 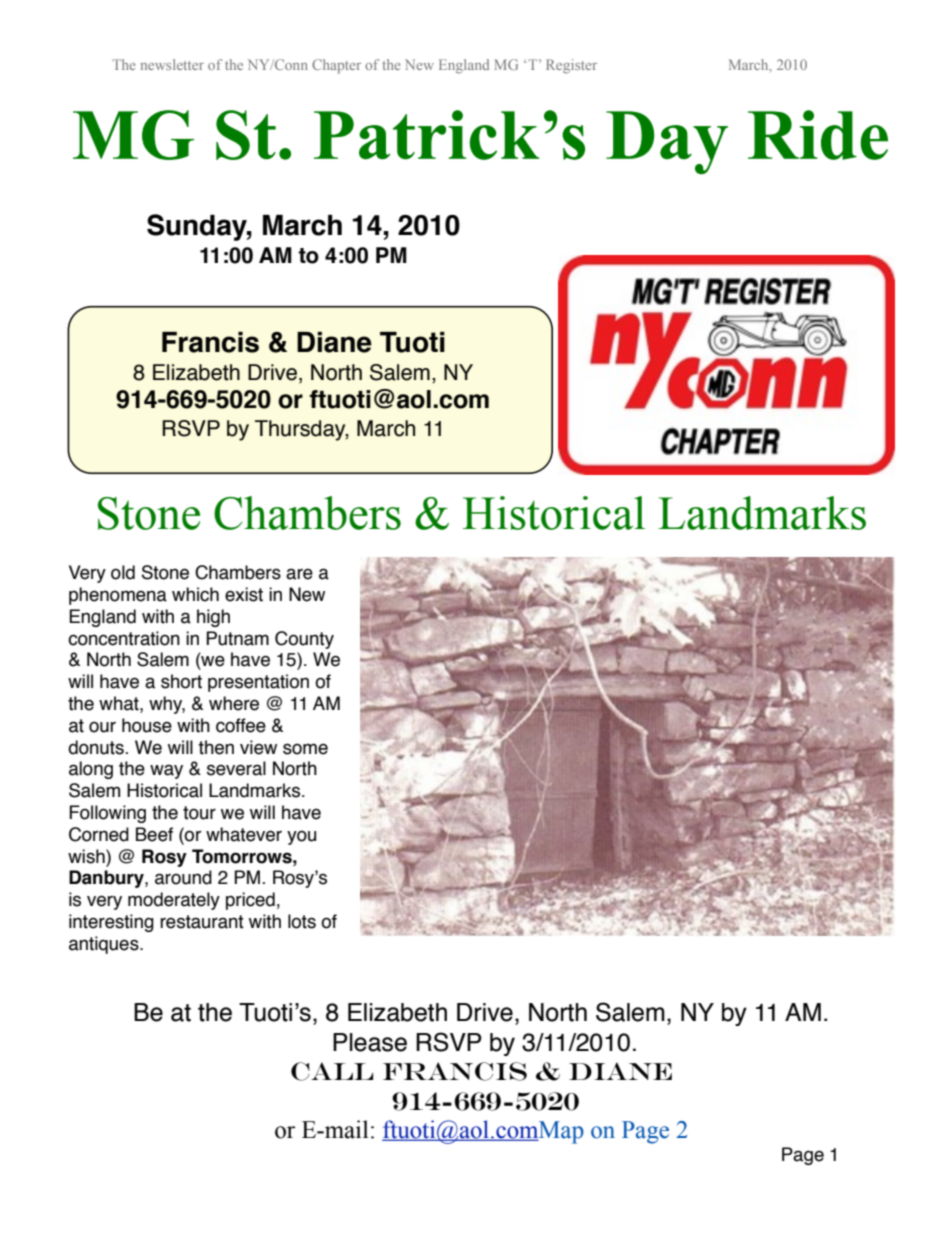 I want to click on Register, so click(x=571, y=66).
